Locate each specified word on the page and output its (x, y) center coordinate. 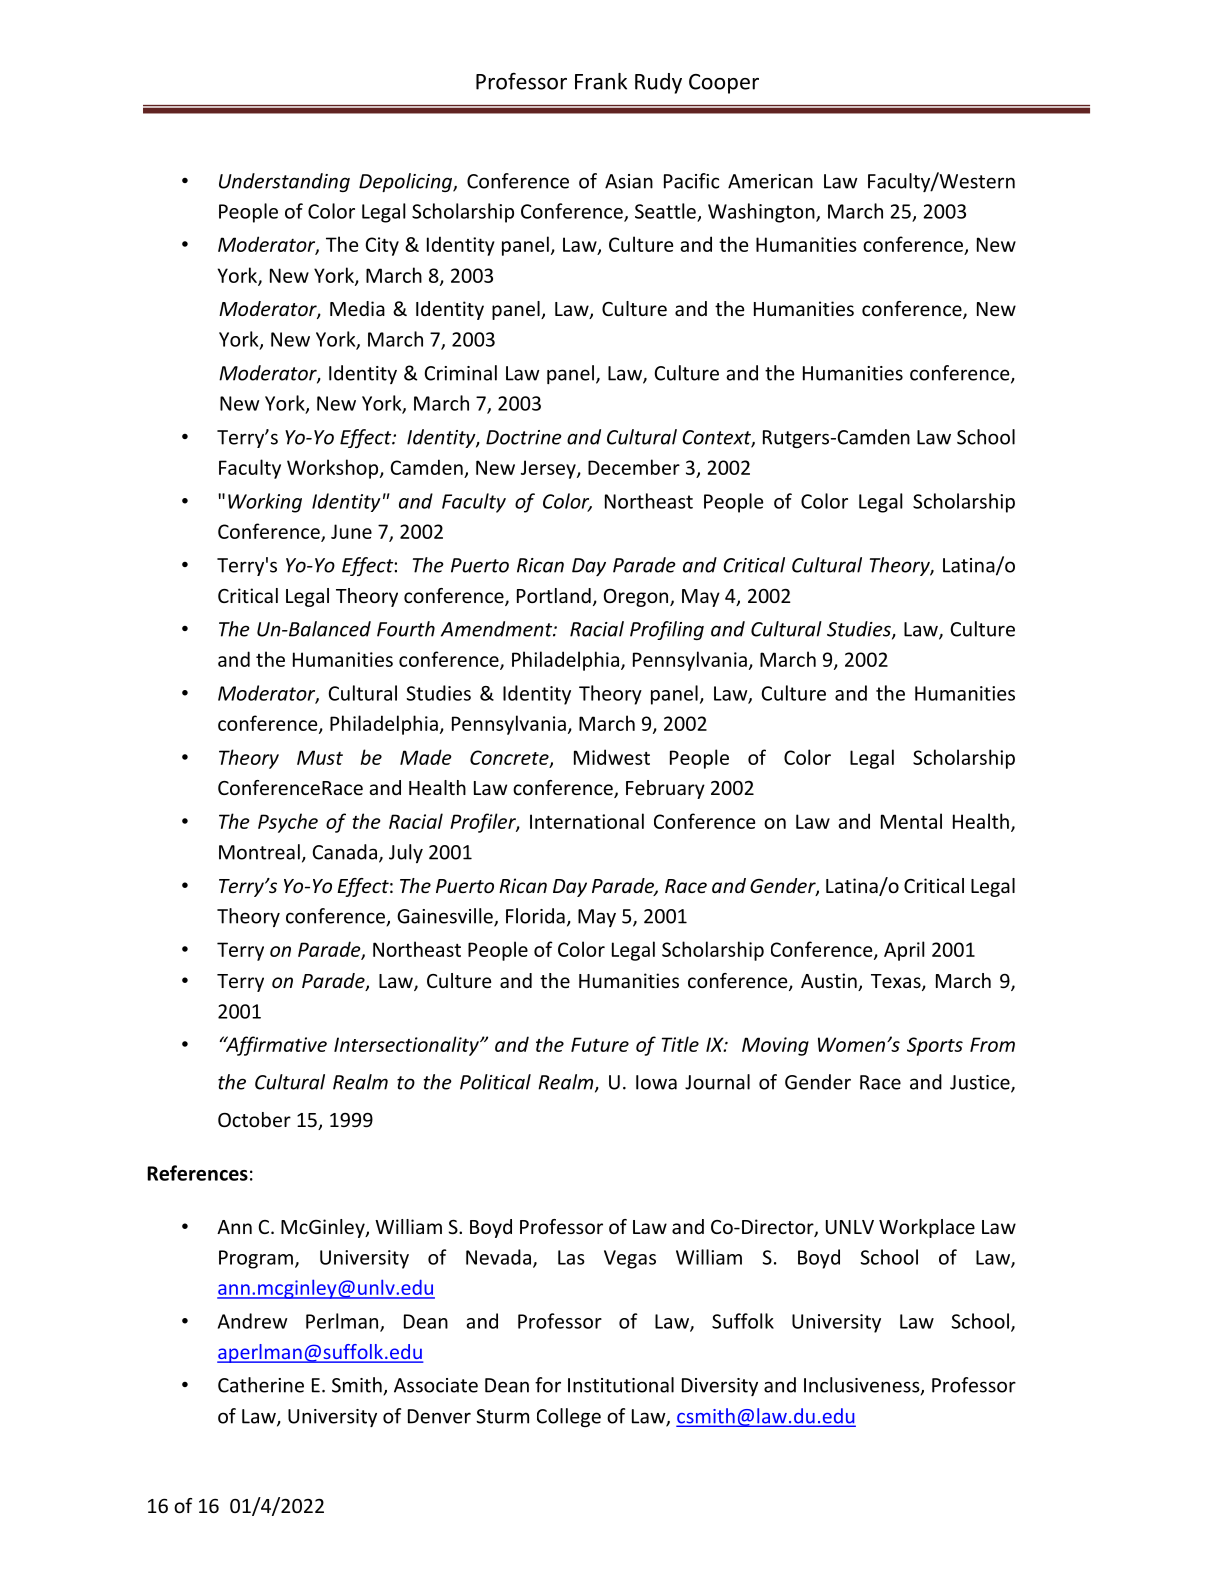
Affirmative (275, 1046)
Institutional (621, 1385)
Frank (601, 81)
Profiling (667, 630)
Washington (762, 213)
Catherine (261, 1385)
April (904, 951)
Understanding (284, 182)
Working (265, 503)
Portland (554, 595)
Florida (535, 916)
